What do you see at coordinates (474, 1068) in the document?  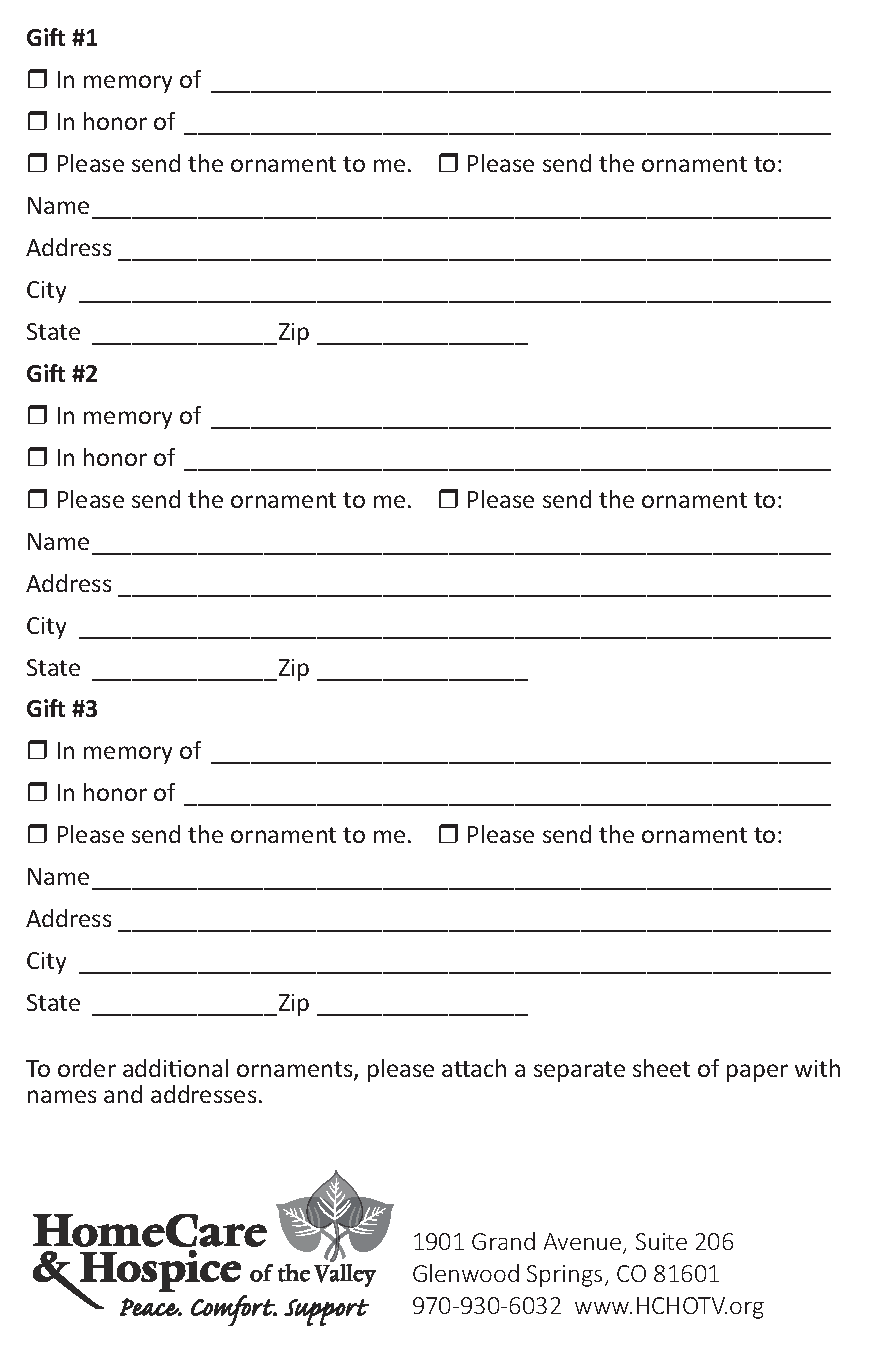 I see `attach` at bounding box center [474, 1068].
